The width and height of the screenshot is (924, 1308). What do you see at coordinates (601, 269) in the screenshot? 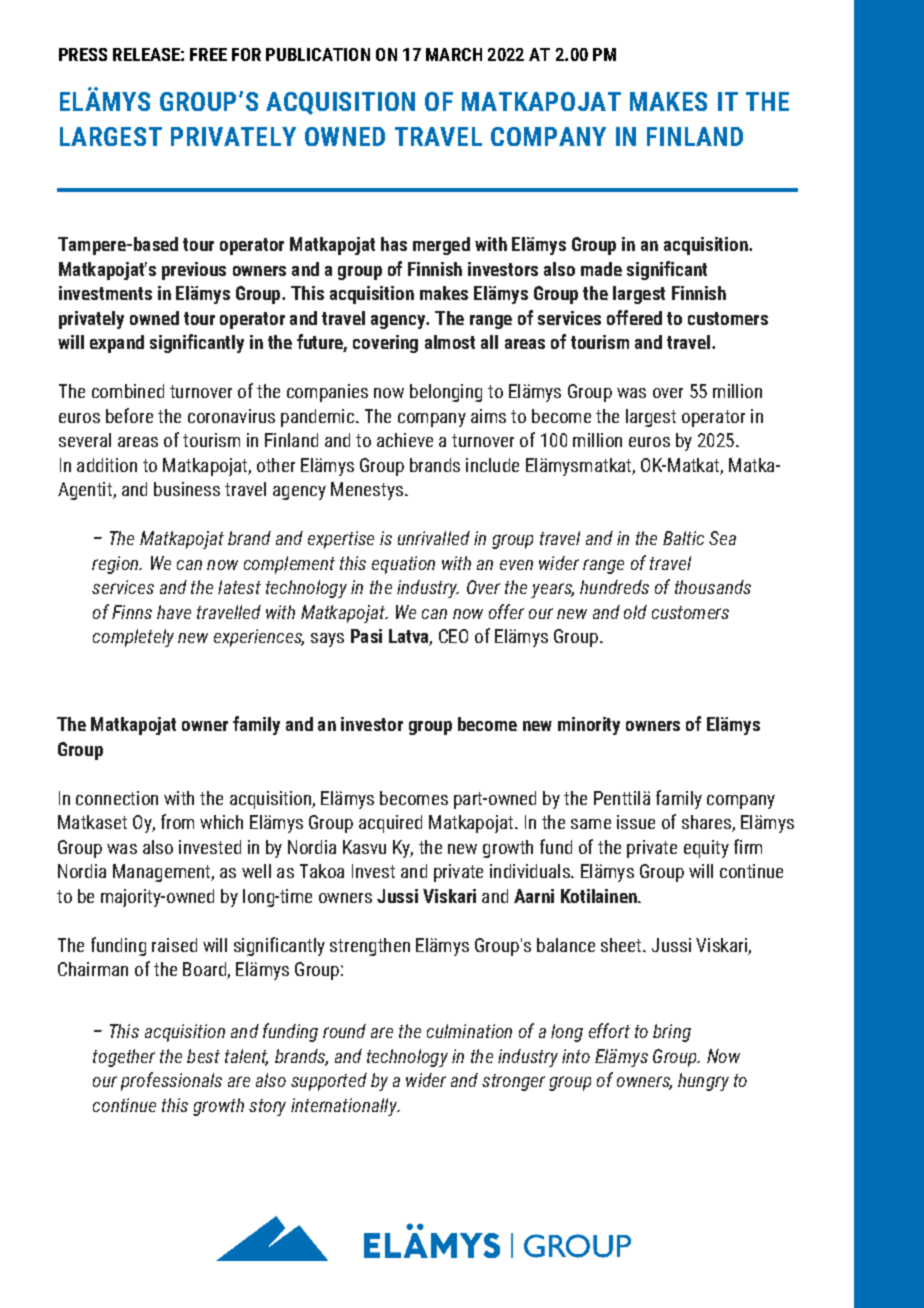
I see `made` at bounding box center [601, 269].
